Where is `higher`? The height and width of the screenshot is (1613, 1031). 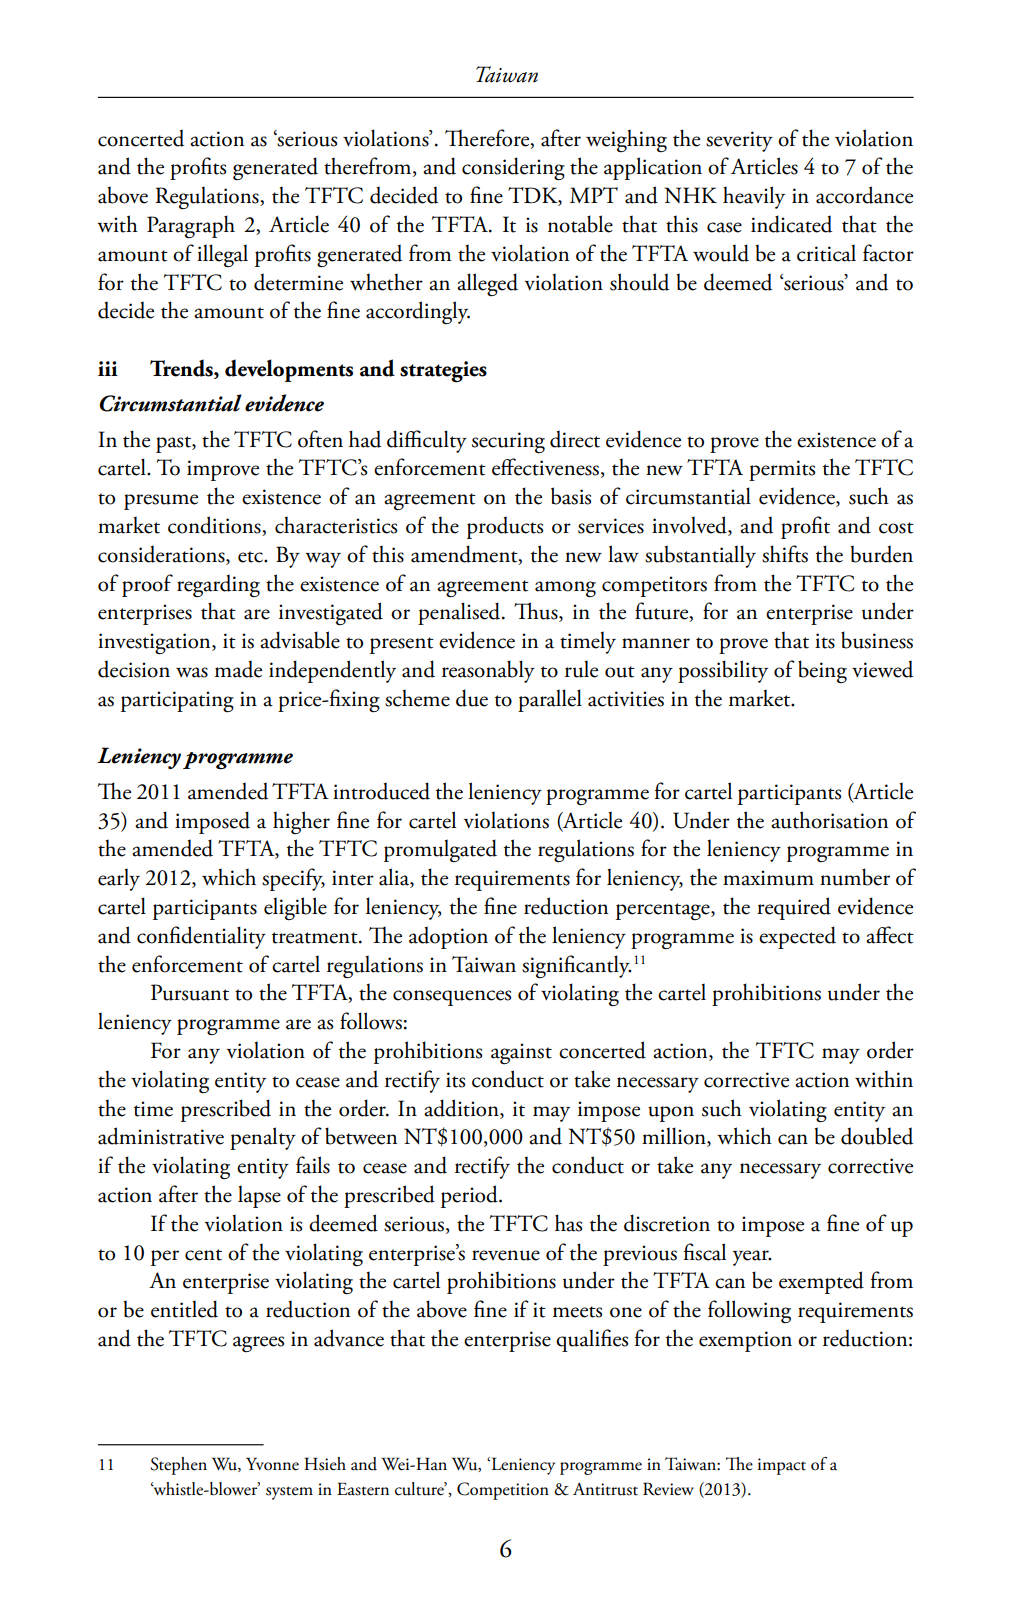
higher is located at coordinates (301, 822).
